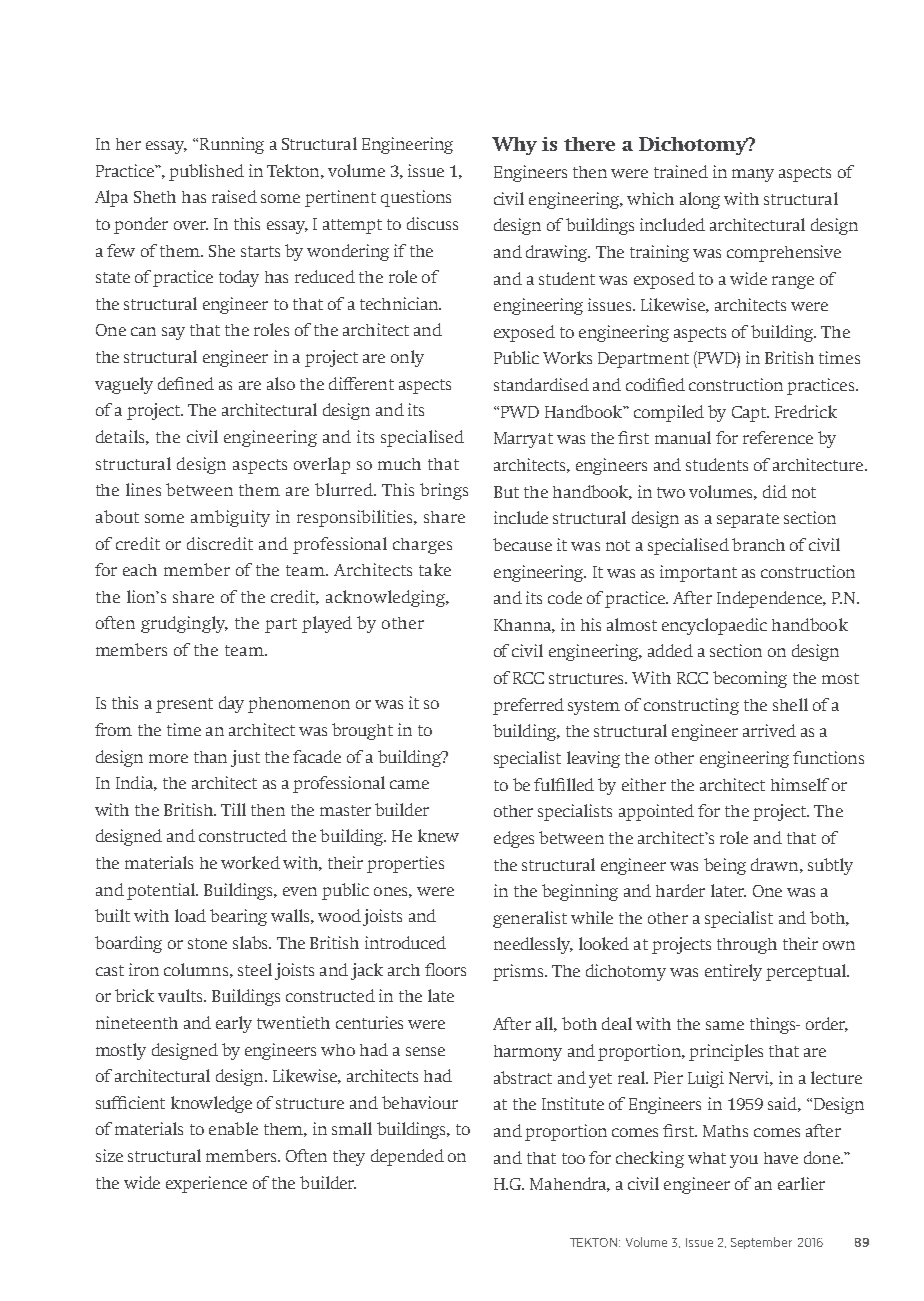 The height and width of the page is (1301, 924). Describe the element at coordinates (206, 172) in the page. I see `published` at that location.
